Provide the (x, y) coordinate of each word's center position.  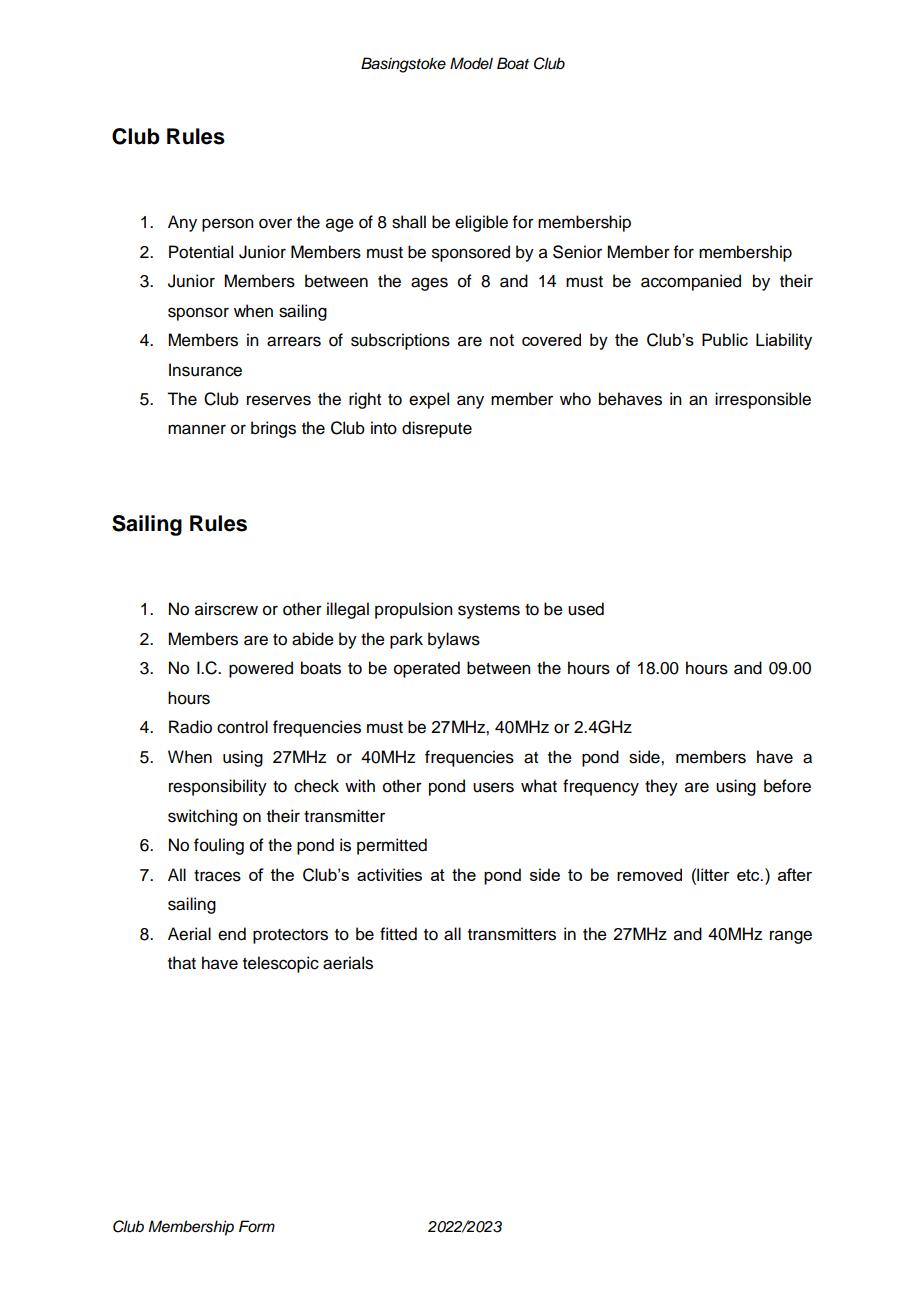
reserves (279, 400)
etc (749, 875)
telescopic (281, 964)
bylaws (454, 640)
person (228, 225)
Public (725, 339)
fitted (398, 934)
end (232, 934)
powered (261, 669)
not (502, 340)
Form (257, 1226)
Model (471, 63)
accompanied (691, 282)
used (586, 609)
